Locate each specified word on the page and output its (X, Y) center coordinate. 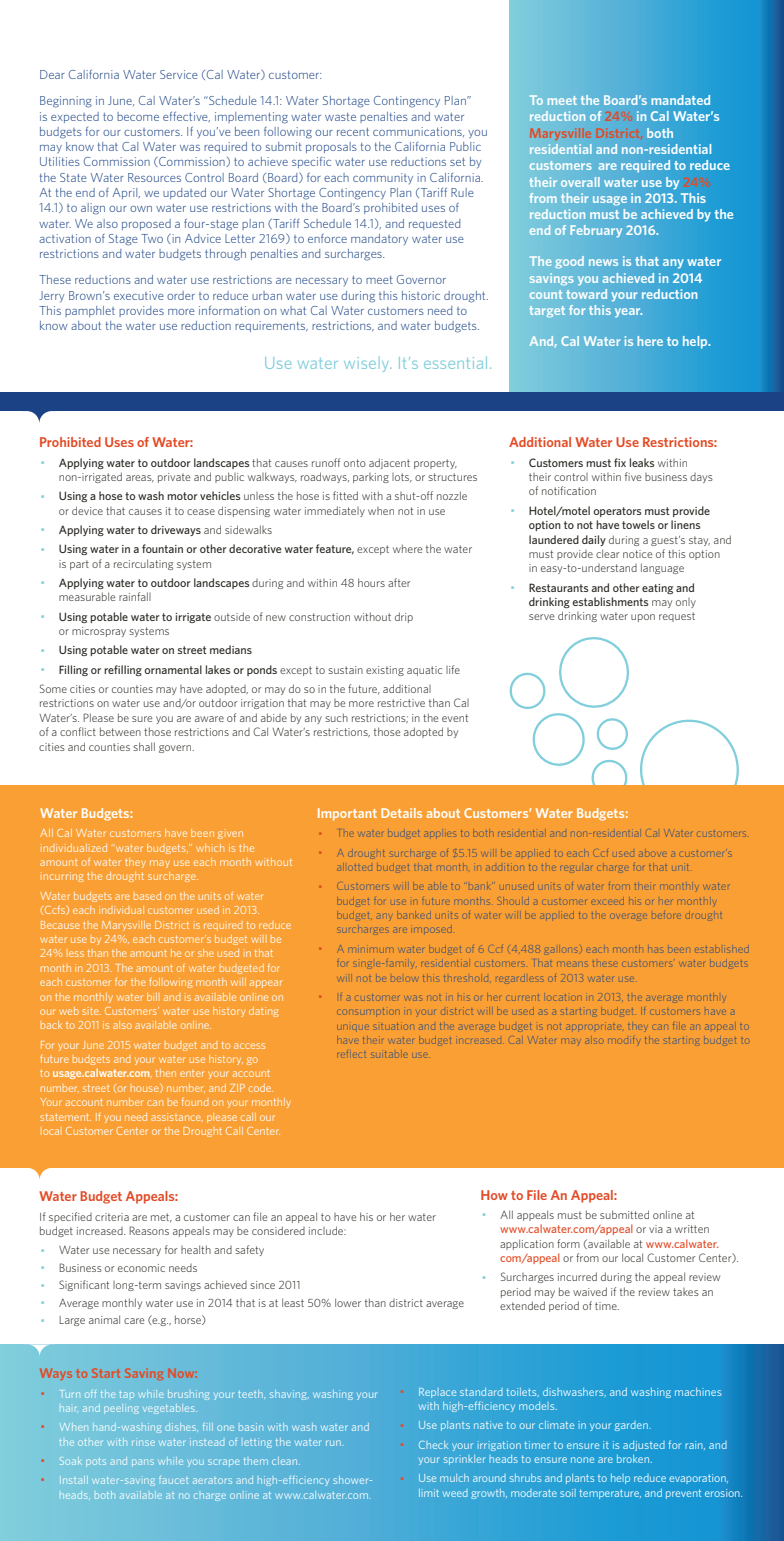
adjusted (644, 1446)
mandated (680, 100)
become (138, 116)
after (399, 582)
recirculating (143, 564)
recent (353, 132)
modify (623, 1041)
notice (637, 554)
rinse (143, 1442)
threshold (466, 977)
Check (433, 1445)
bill (152, 997)
